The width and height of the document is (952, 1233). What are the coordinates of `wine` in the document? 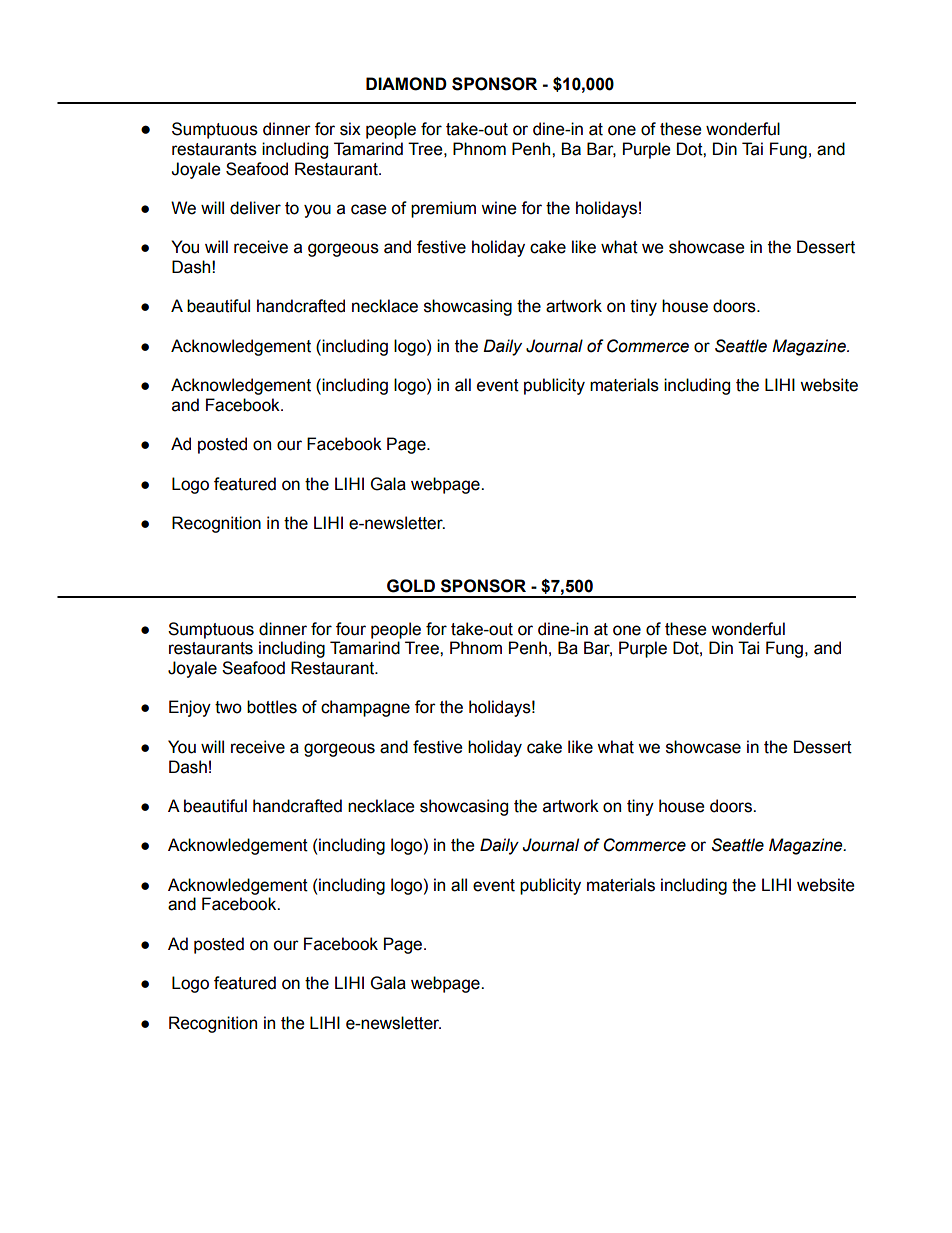 It's located at (499, 208).
